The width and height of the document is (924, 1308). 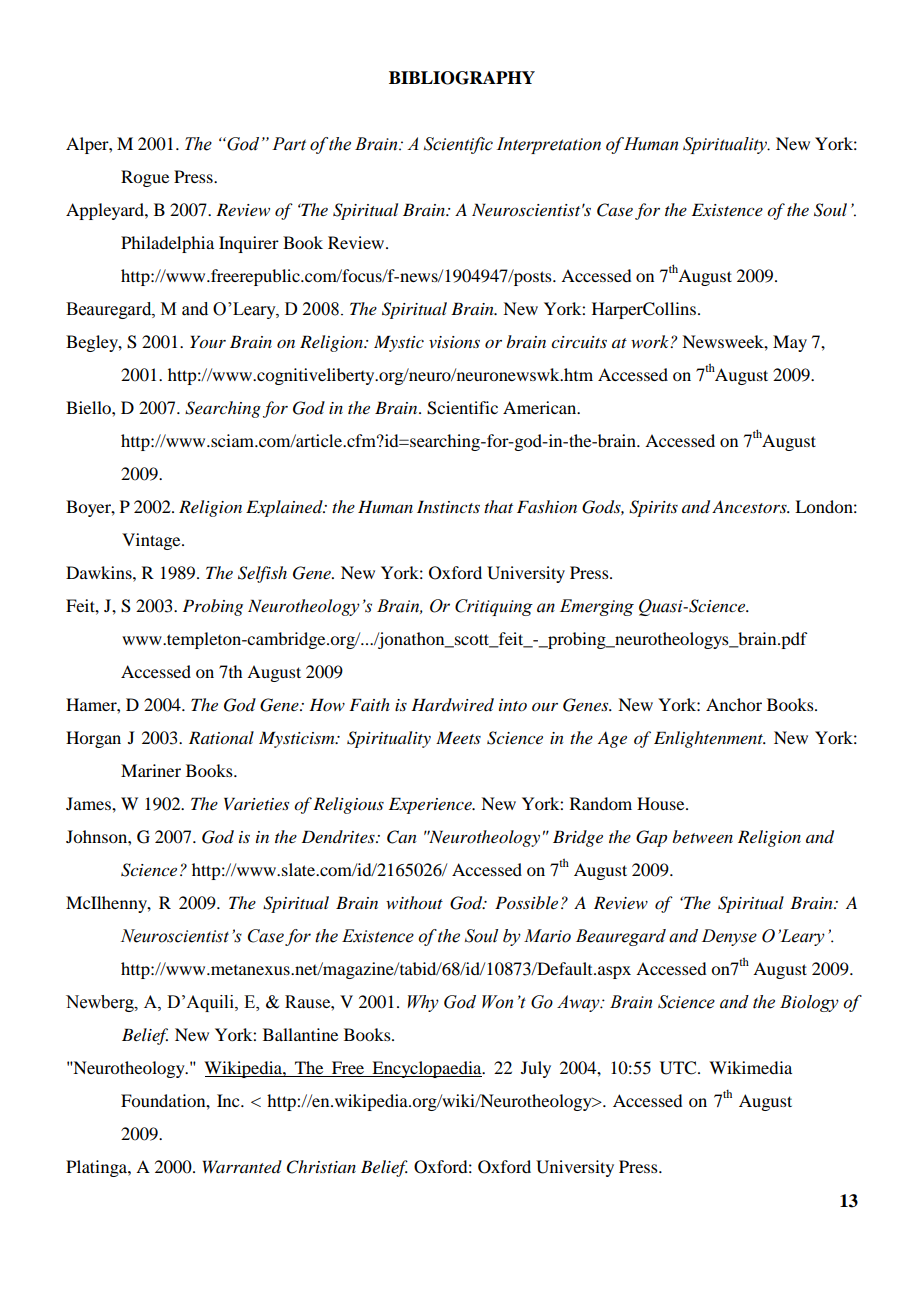 I want to click on Rogue, so click(x=145, y=178).
